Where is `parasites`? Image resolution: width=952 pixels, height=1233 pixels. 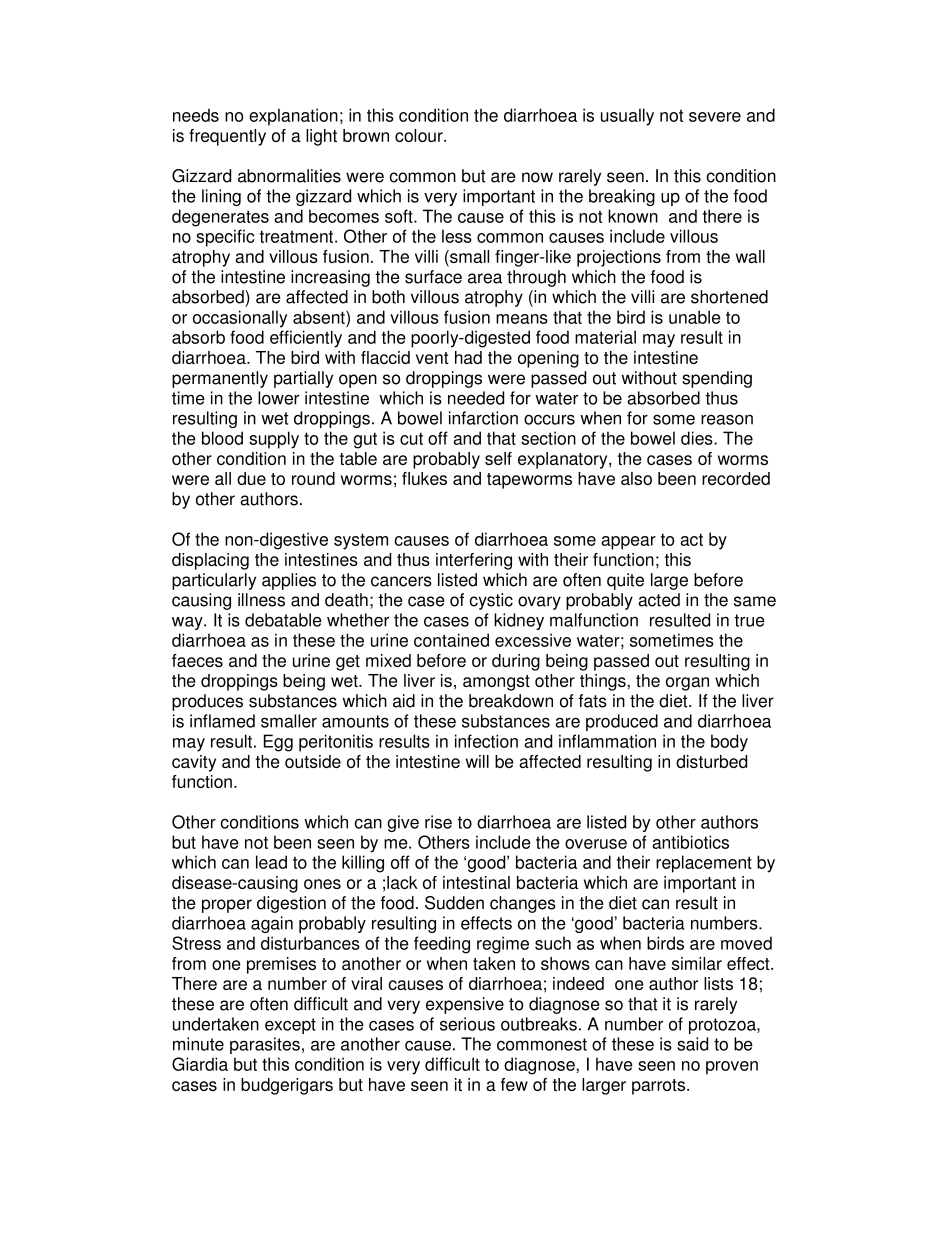 parasites is located at coordinates (265, 1045).
